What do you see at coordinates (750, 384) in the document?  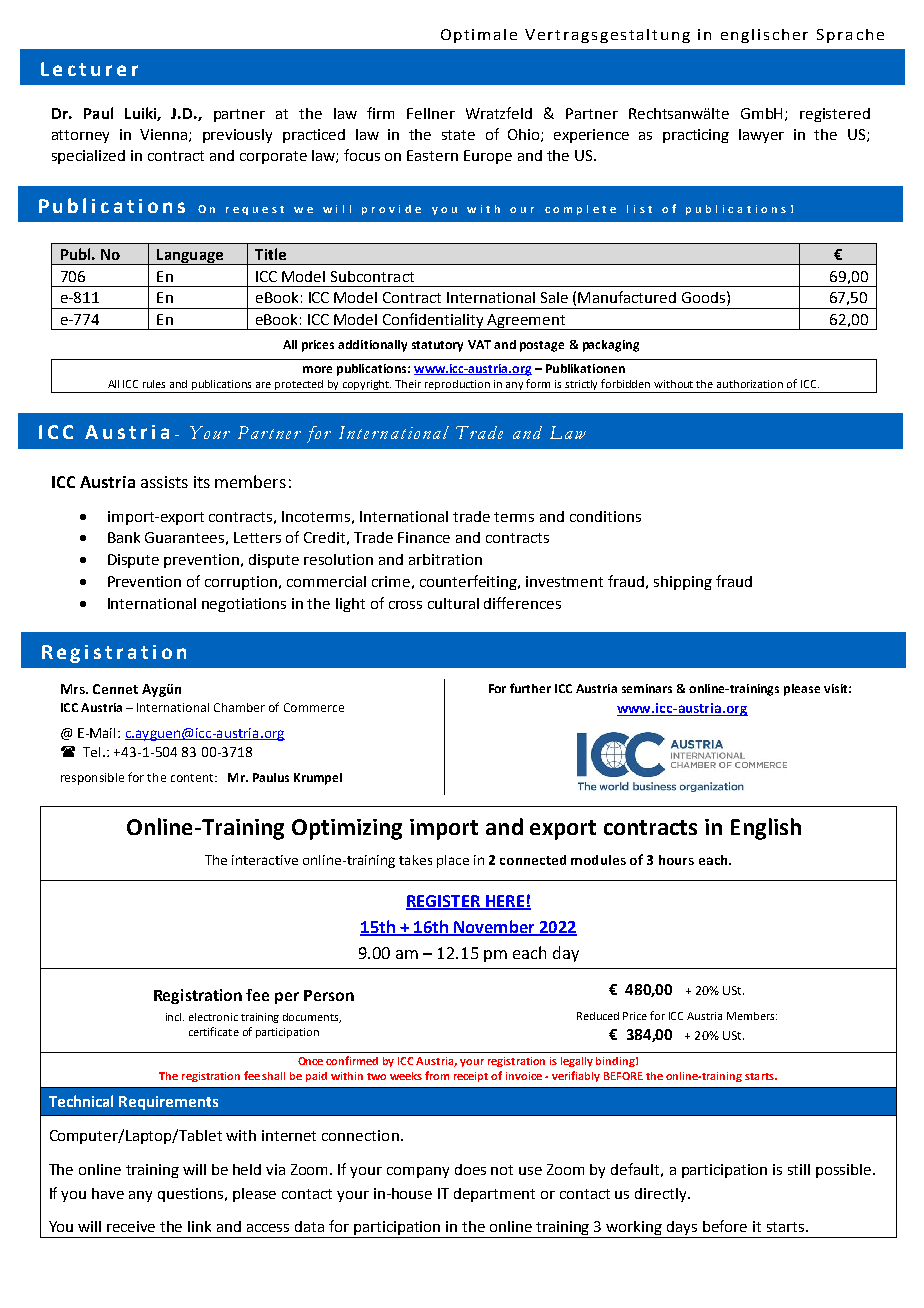 I see `authorization` at bounding box center [750, 384].
